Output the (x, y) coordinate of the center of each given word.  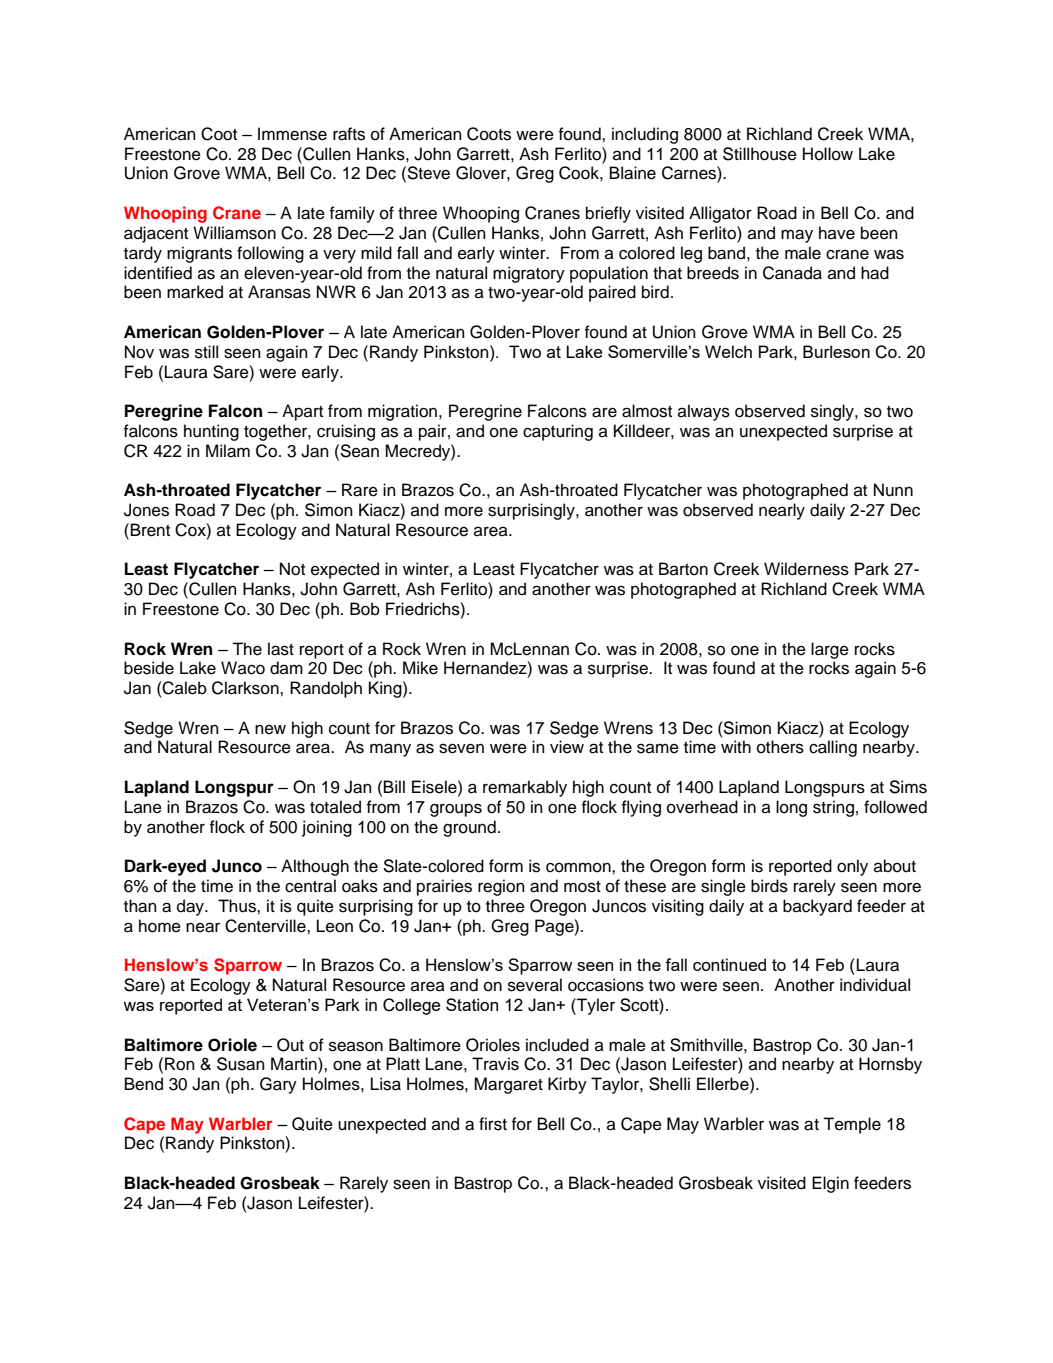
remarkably (525, 788)
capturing (558, 432)
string (833, 808)
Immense (292, 134)
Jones (146, 510)
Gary (278, 1085)
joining (327, 828)
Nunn (893, 490)
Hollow (828, 154)
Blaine (633, 173)
